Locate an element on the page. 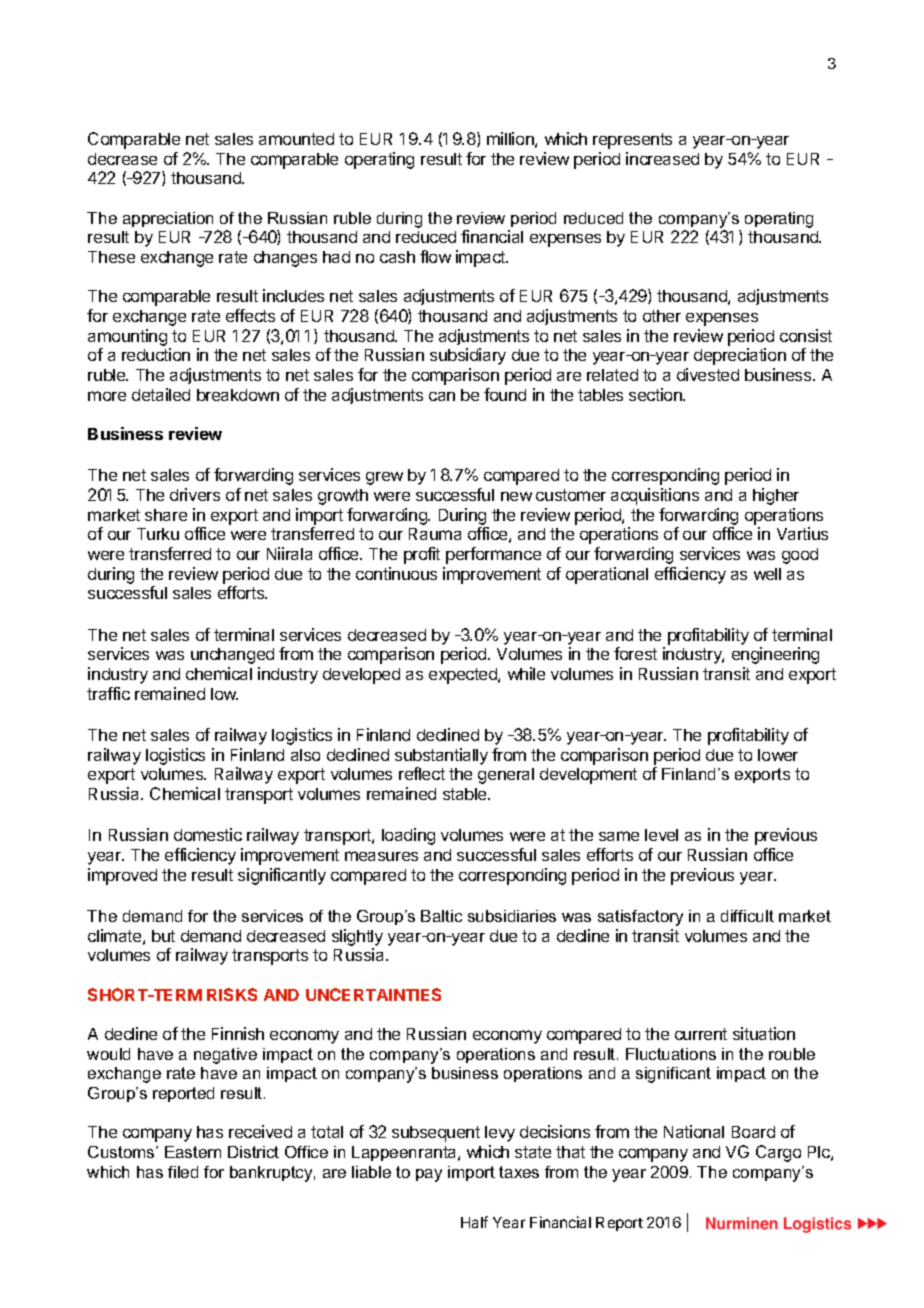  higher is located at coordinates (776, 496).
